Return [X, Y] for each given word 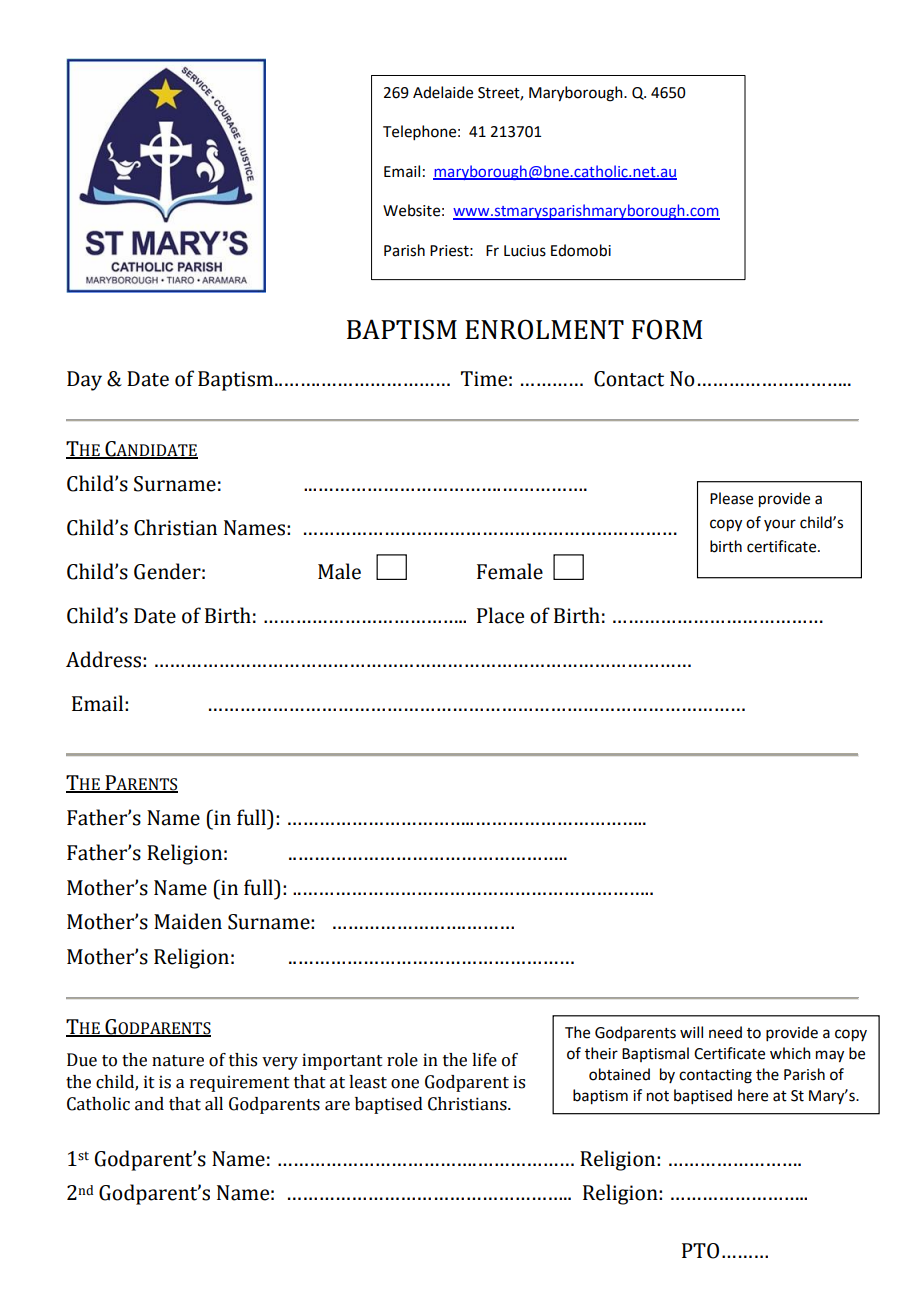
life [484, 1060]
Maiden [188, 921]
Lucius [525, 251]
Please [731, 498]
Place [500, 615]
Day [84, 381]
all [214, 1104]
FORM [667, 329]
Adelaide [443, 92]
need [725, 1032]
